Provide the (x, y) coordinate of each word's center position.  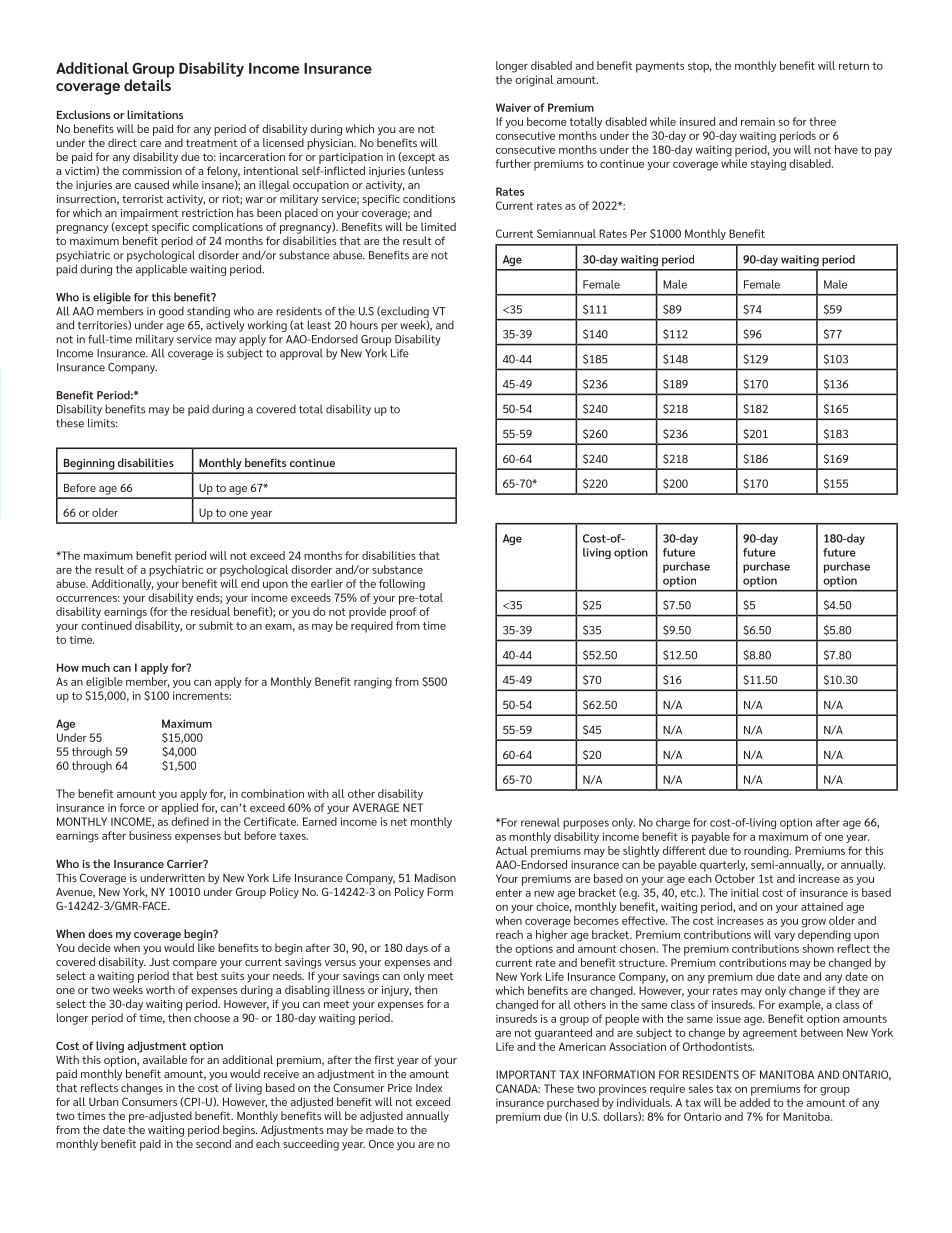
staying (768, 165)
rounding (767, 852)
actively (225, 326)
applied (180, 809)
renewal (540, 822)
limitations (155, 114)
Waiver (513, 107)
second (213, 1143)
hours (364, 325)
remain (758, 121)
